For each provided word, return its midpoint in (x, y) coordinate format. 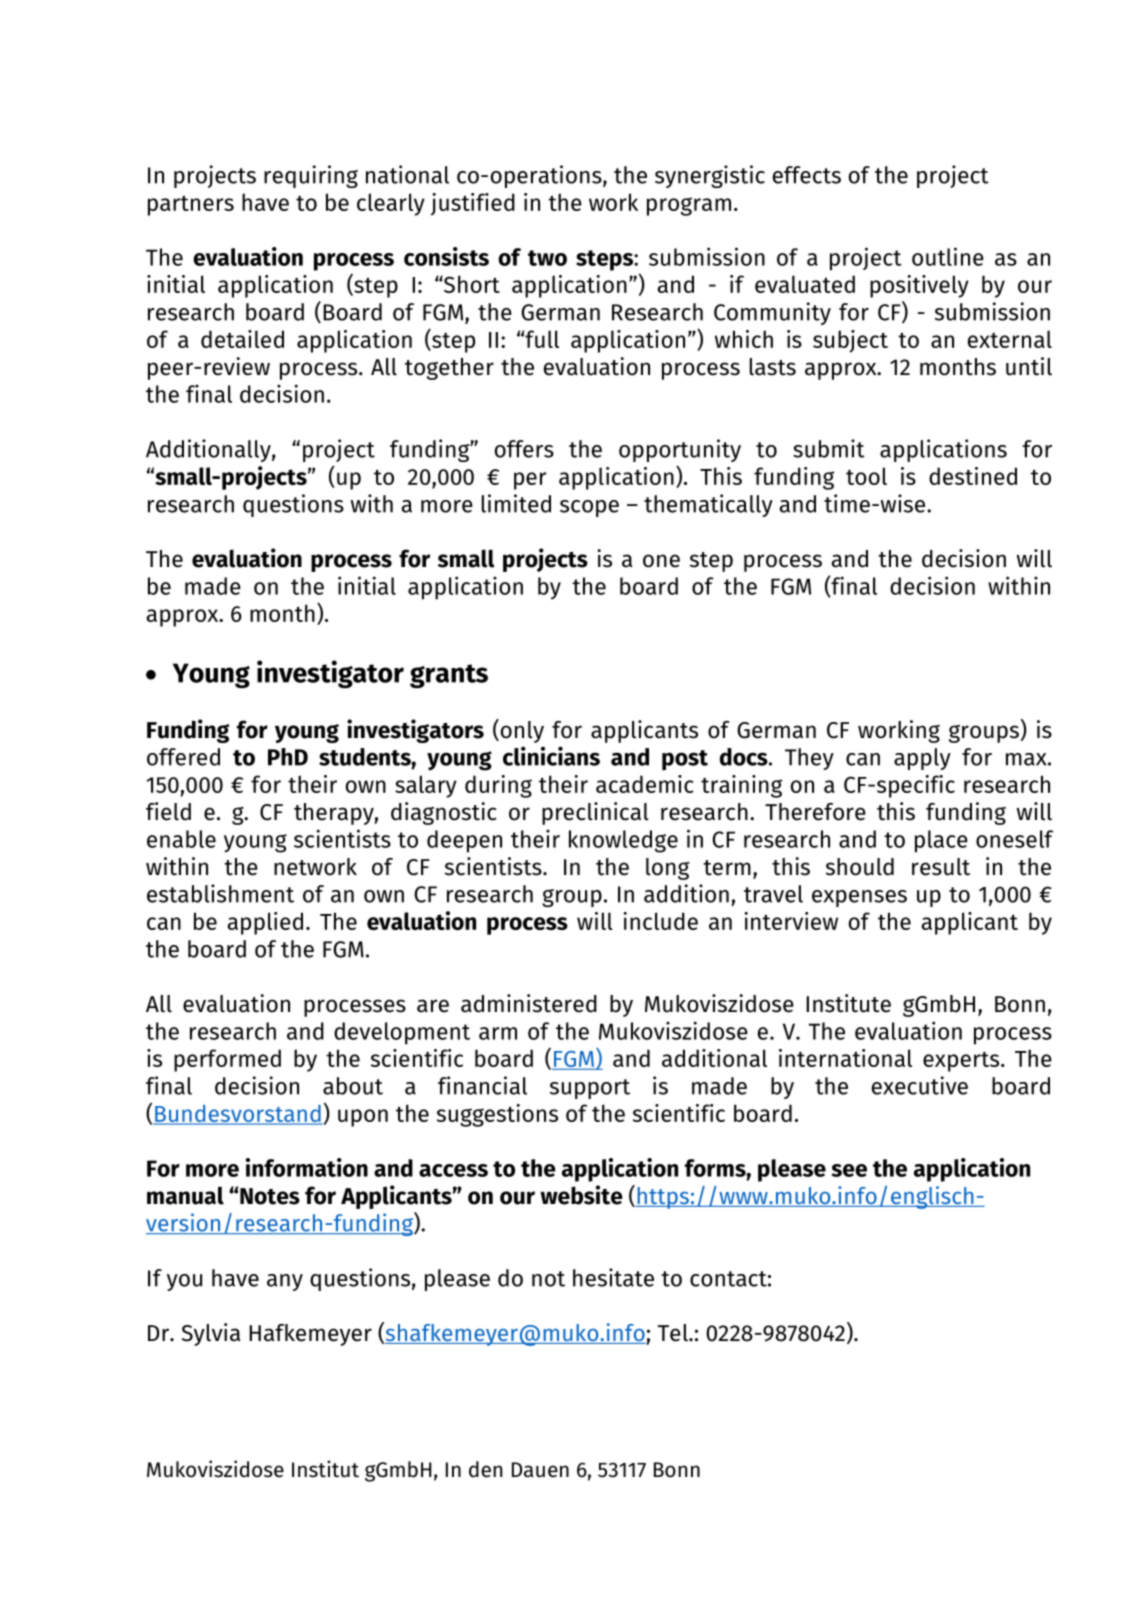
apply (922, 759)
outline (948, 256)
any (285, 1282)
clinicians (551, 756)
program (689, 206)
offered (183, 757)
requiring (311, 176)
